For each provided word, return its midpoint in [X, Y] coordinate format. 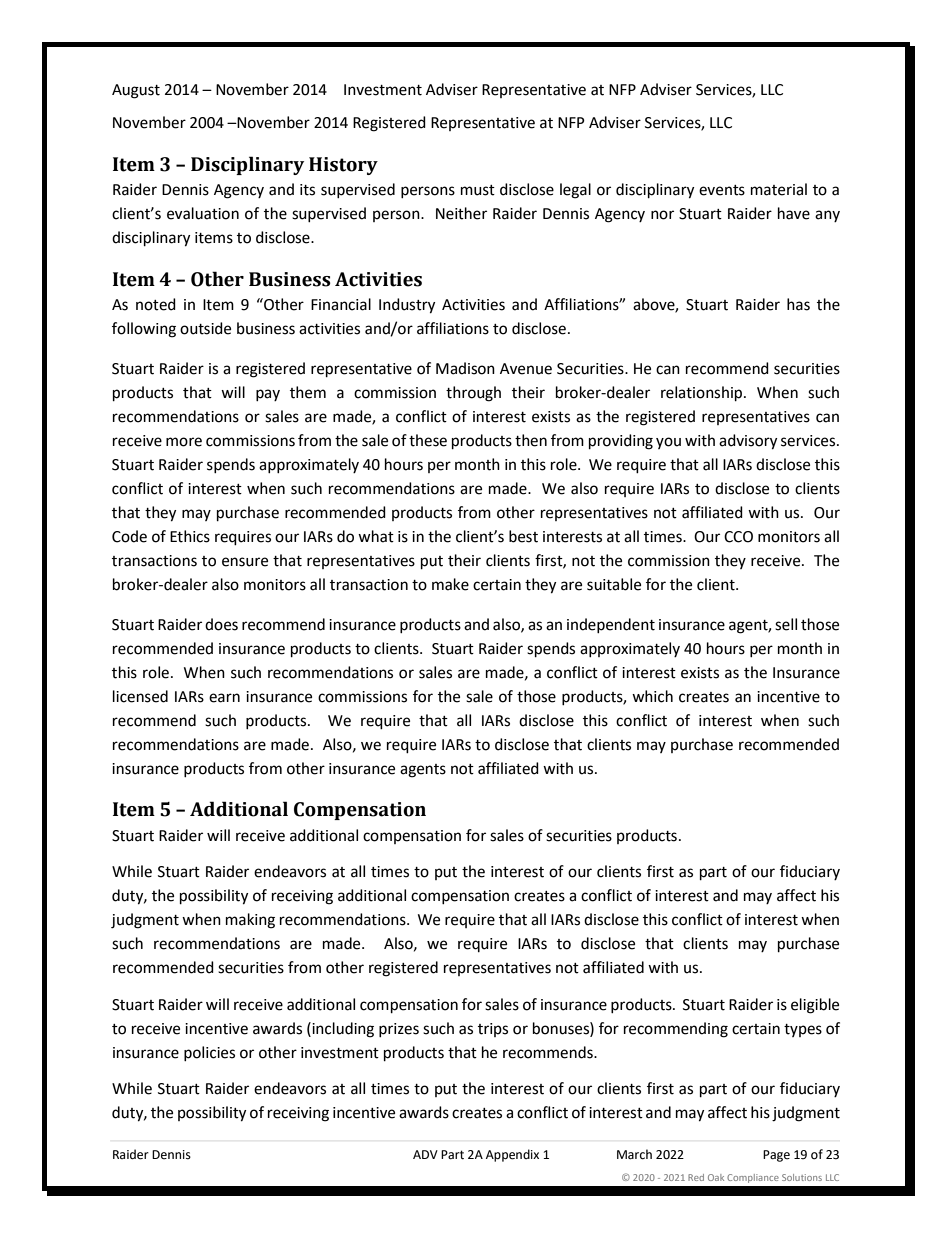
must [478, 190]
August [136, 91]
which [652, 696]
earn [224, 698]
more [184, 442]
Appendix [512, 1155]
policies [209, 1053]
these [428, 440]
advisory [748, 442]
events [722, 190]
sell [786, 624]
